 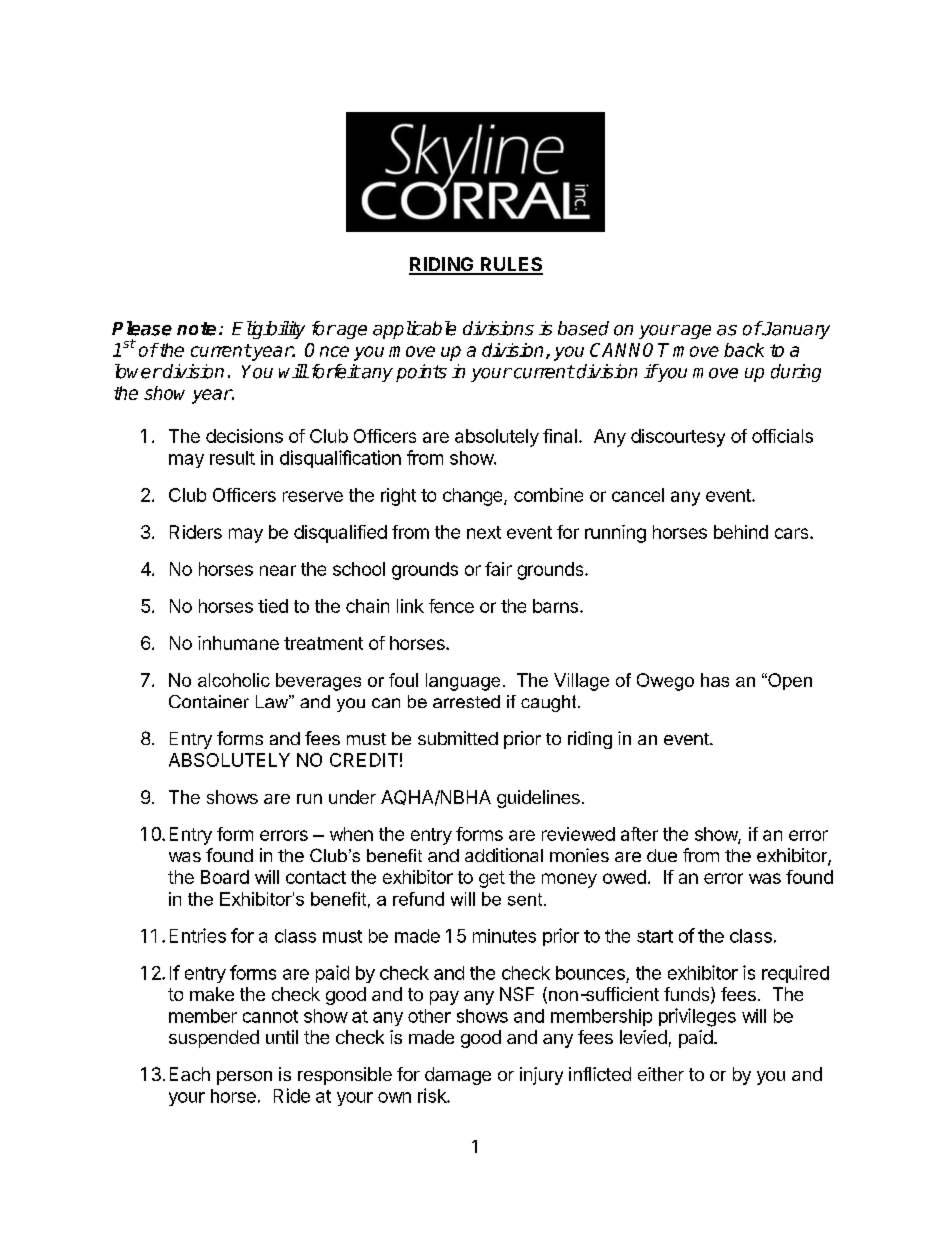 What do you see at coordinates (484, 532) in the document?
I see `next` at bounding box center [484, 532].
